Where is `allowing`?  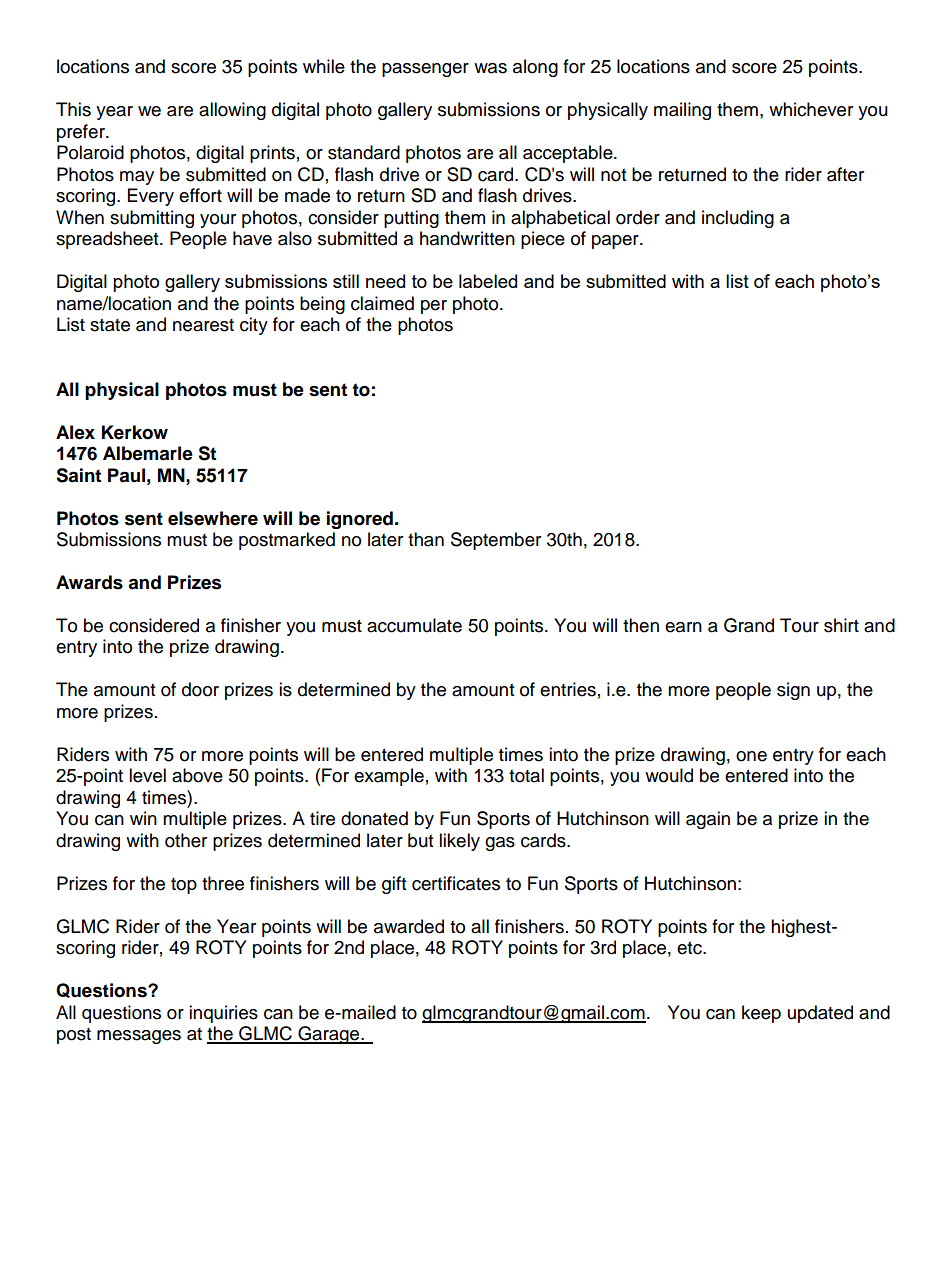 allowing is located at coordinates (232, 111).
